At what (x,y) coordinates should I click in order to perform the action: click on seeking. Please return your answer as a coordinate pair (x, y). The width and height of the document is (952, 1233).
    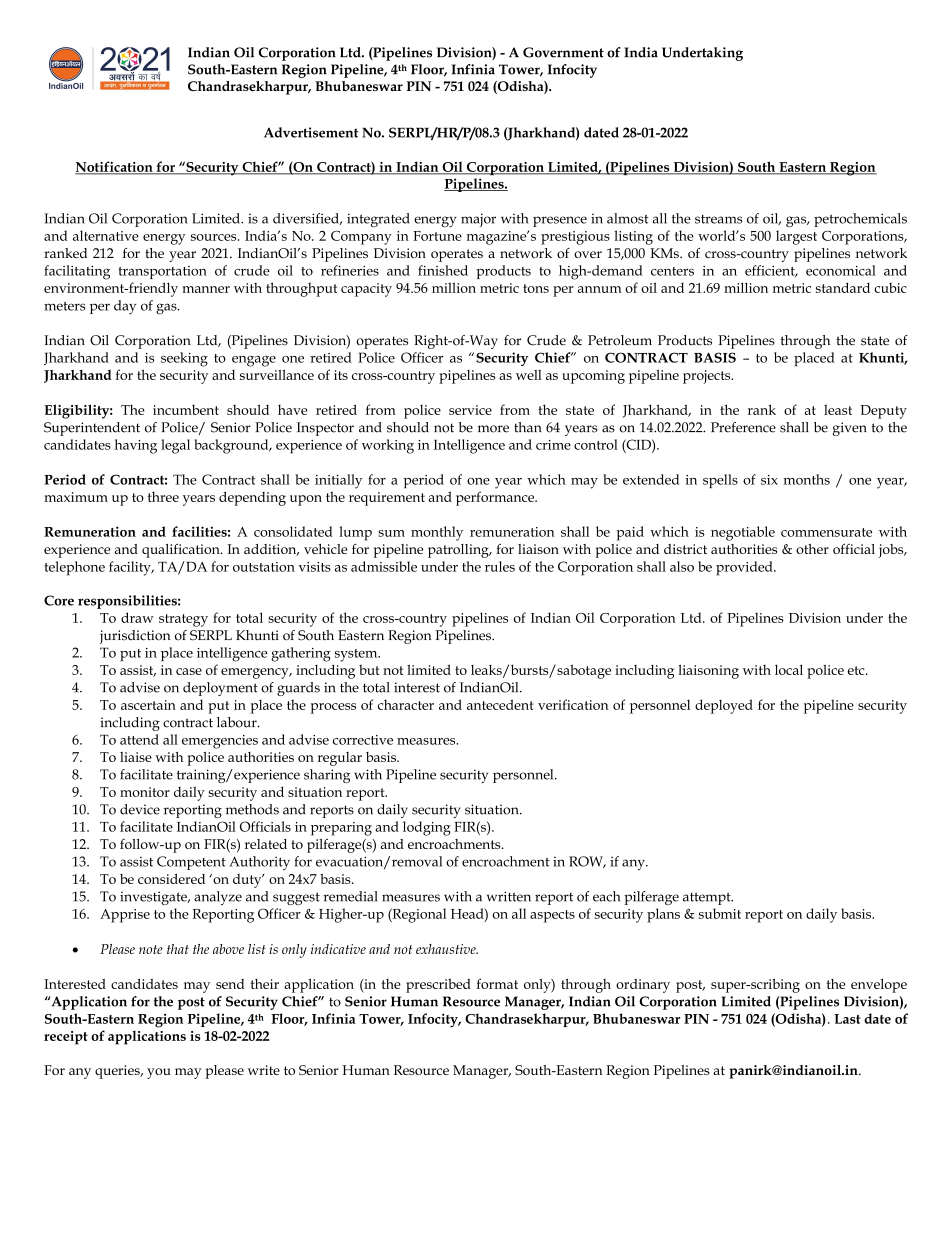
    Looking at the image, I should click on (184, 359).
